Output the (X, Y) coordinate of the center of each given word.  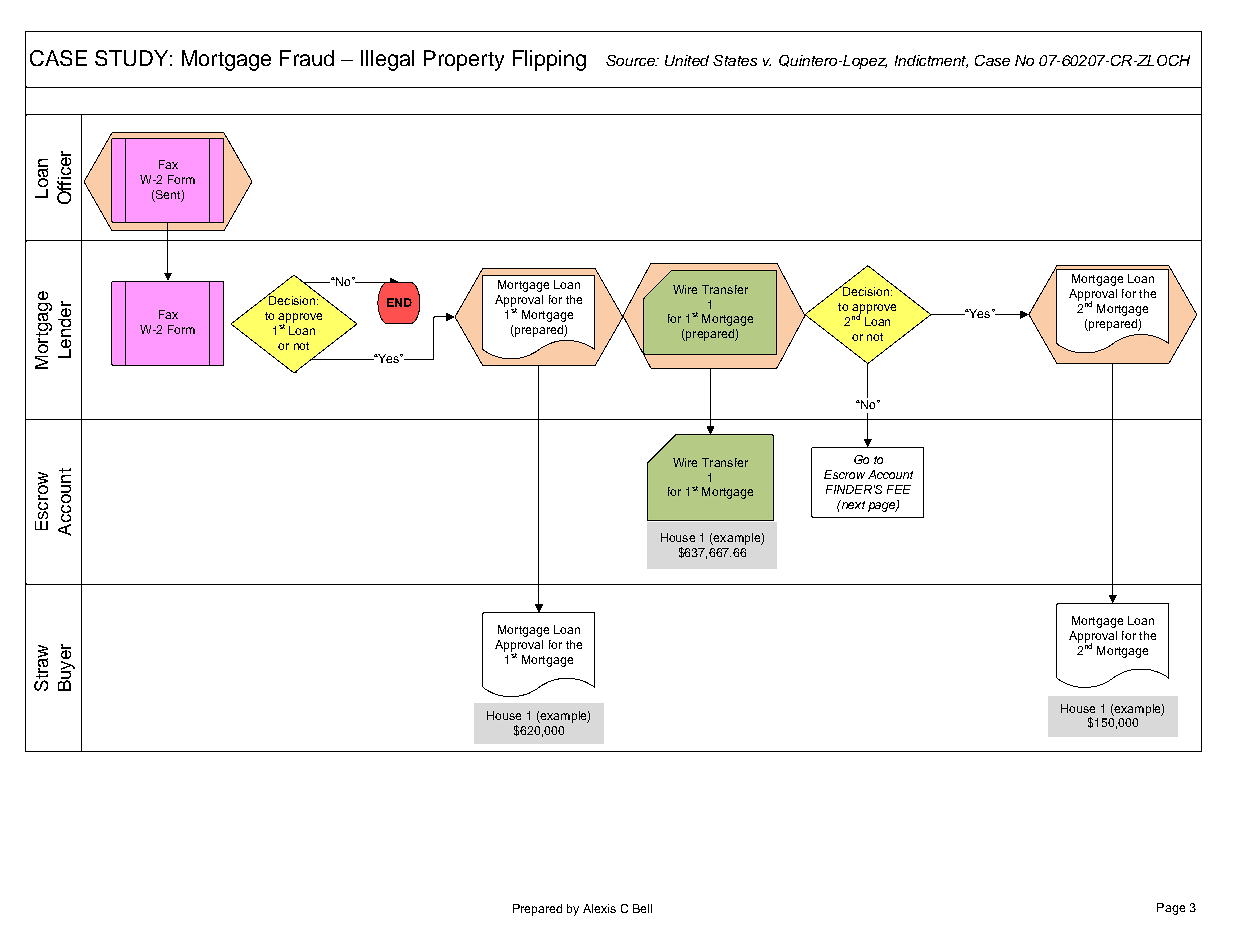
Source (631, 60)
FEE (899, 489)
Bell (642, 908)
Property (464, 60)
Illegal (387, 60)
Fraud (307, 58)
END (399, 302)
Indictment (931, 61)
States (735, 60)
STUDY (131, 58)
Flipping (549, 60)
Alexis (599, 908)
